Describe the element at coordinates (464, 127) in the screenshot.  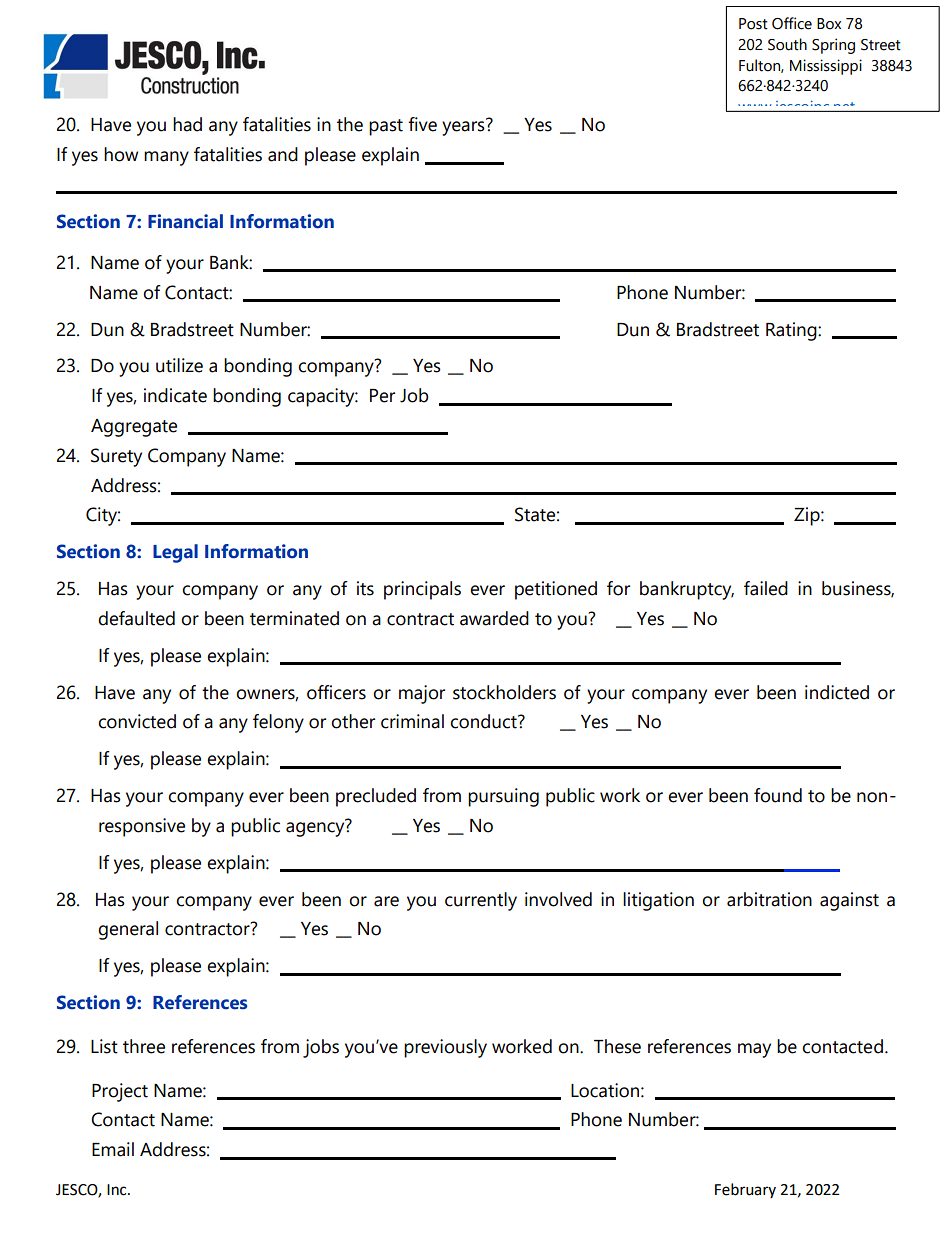
I see `years` at that location.
